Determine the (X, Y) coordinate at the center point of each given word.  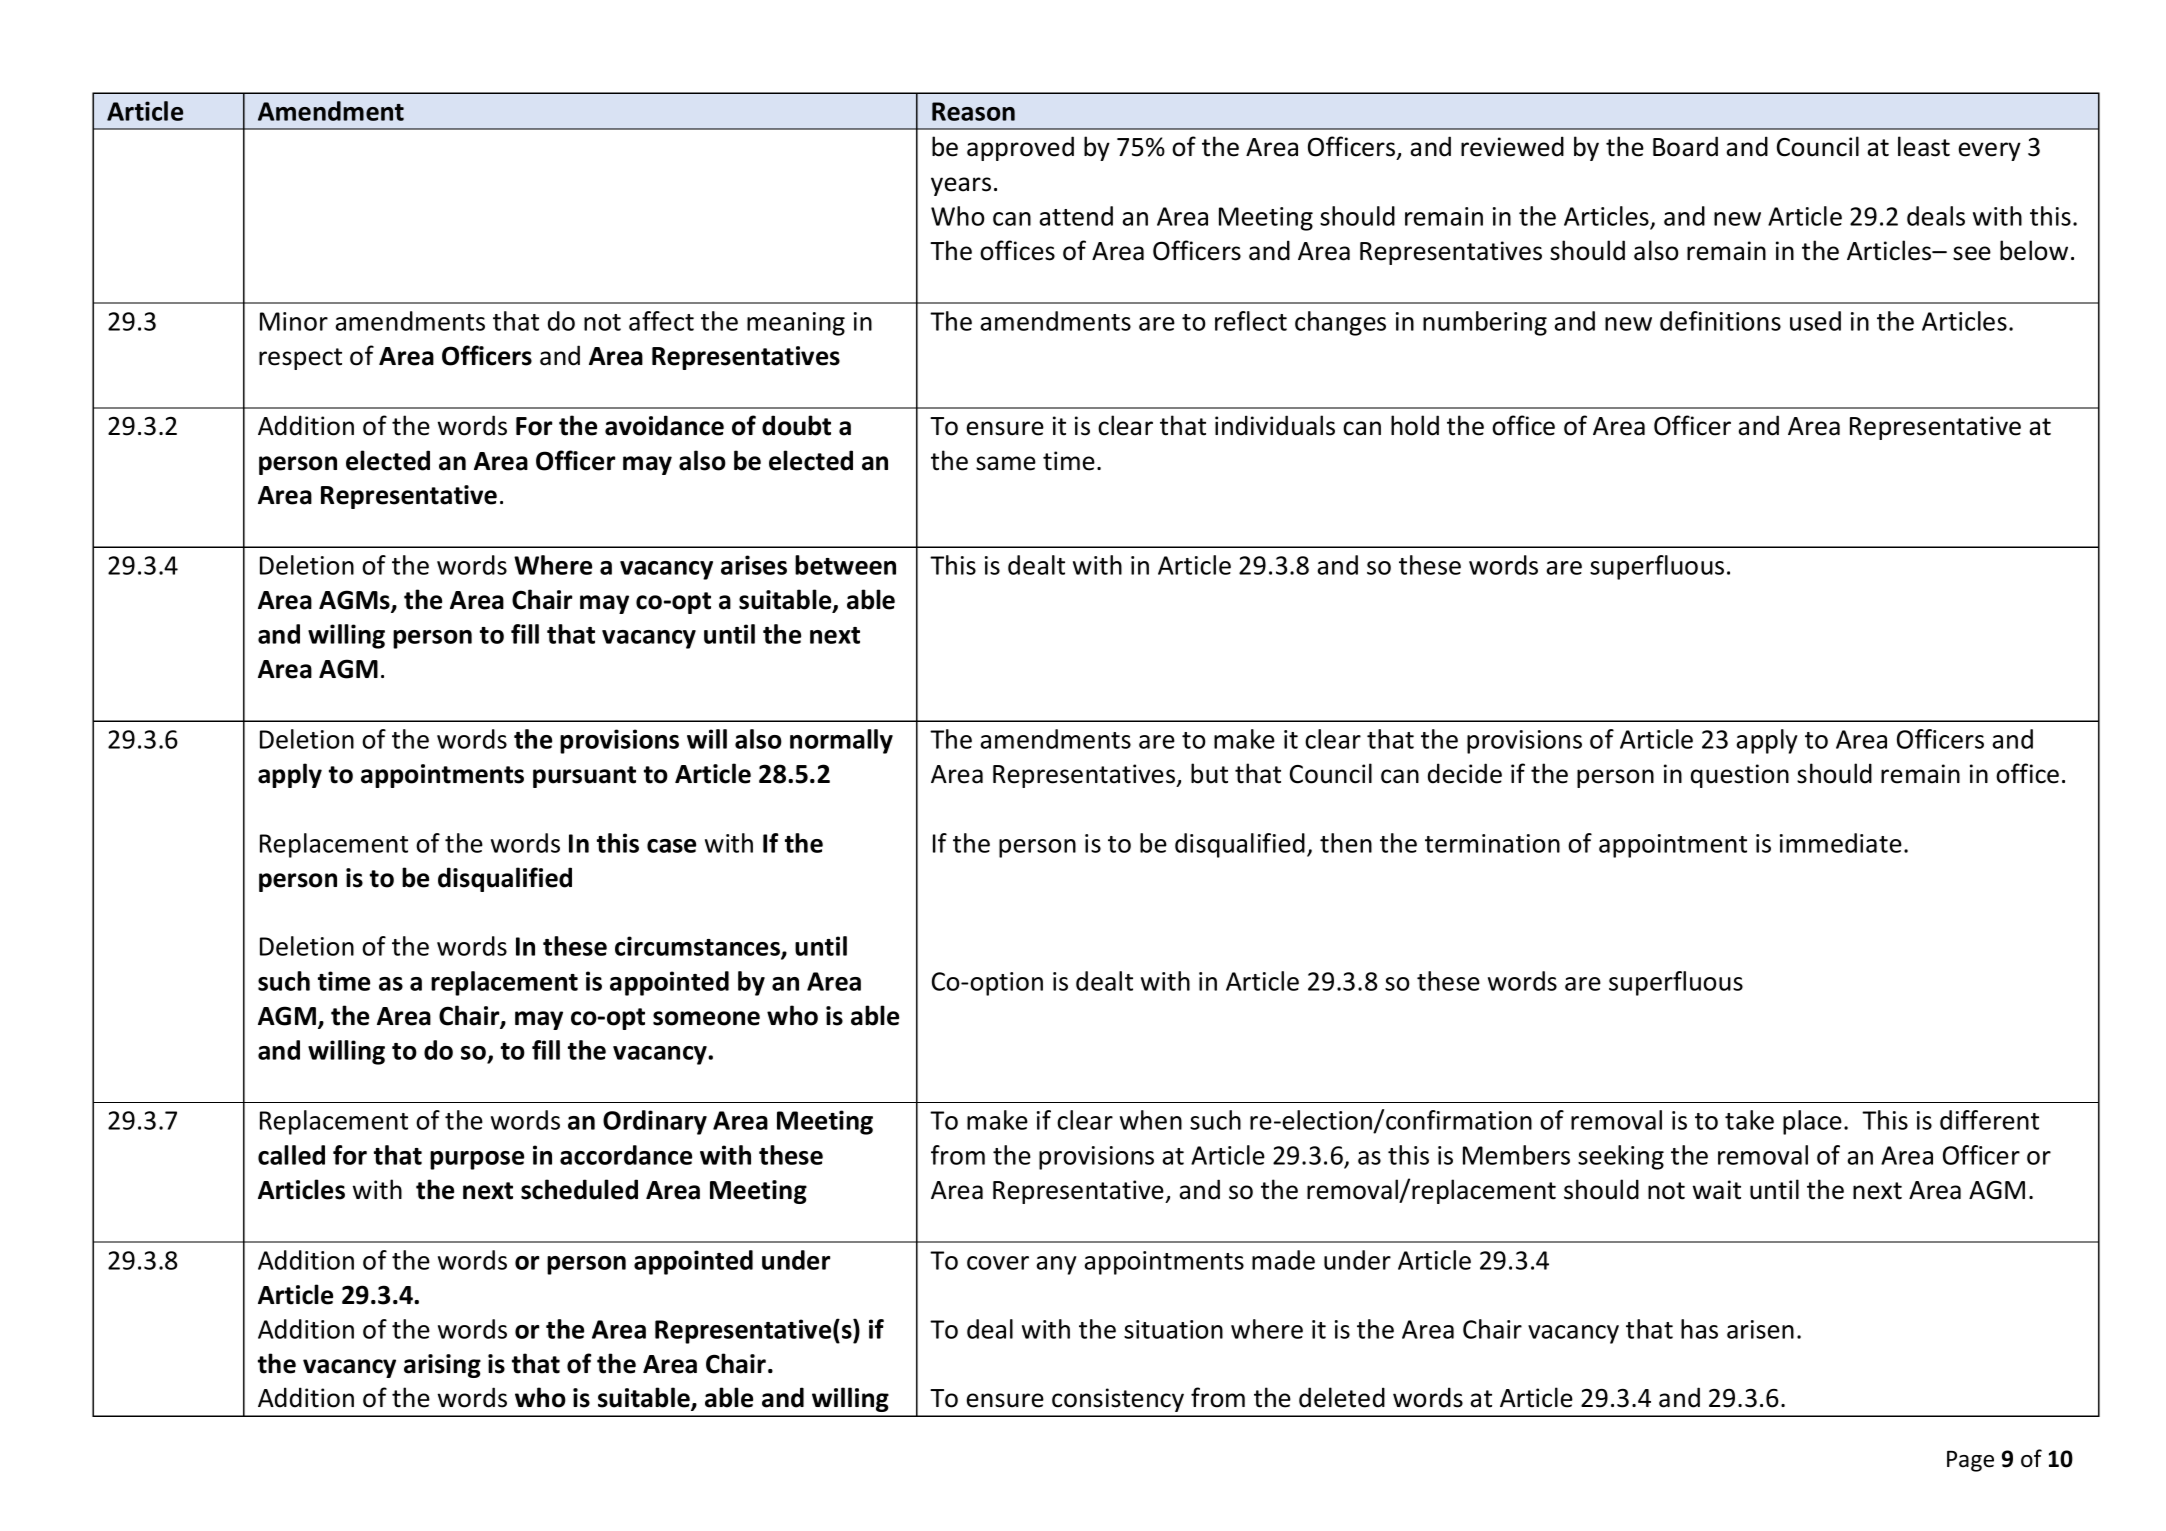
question (1740, 776)
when (1151, 1120)
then (1346, 843)
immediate (1841, 843)
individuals (1275, 425)
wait (1717, 1190)
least (1924, 146)
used (1815, 321)
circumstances (698, 947)
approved (1020, 148)
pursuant (584, 777)
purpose (477, 1160)
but (1209, 773)
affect (661, 321)
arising (442, 1366)
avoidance (664, 425)
